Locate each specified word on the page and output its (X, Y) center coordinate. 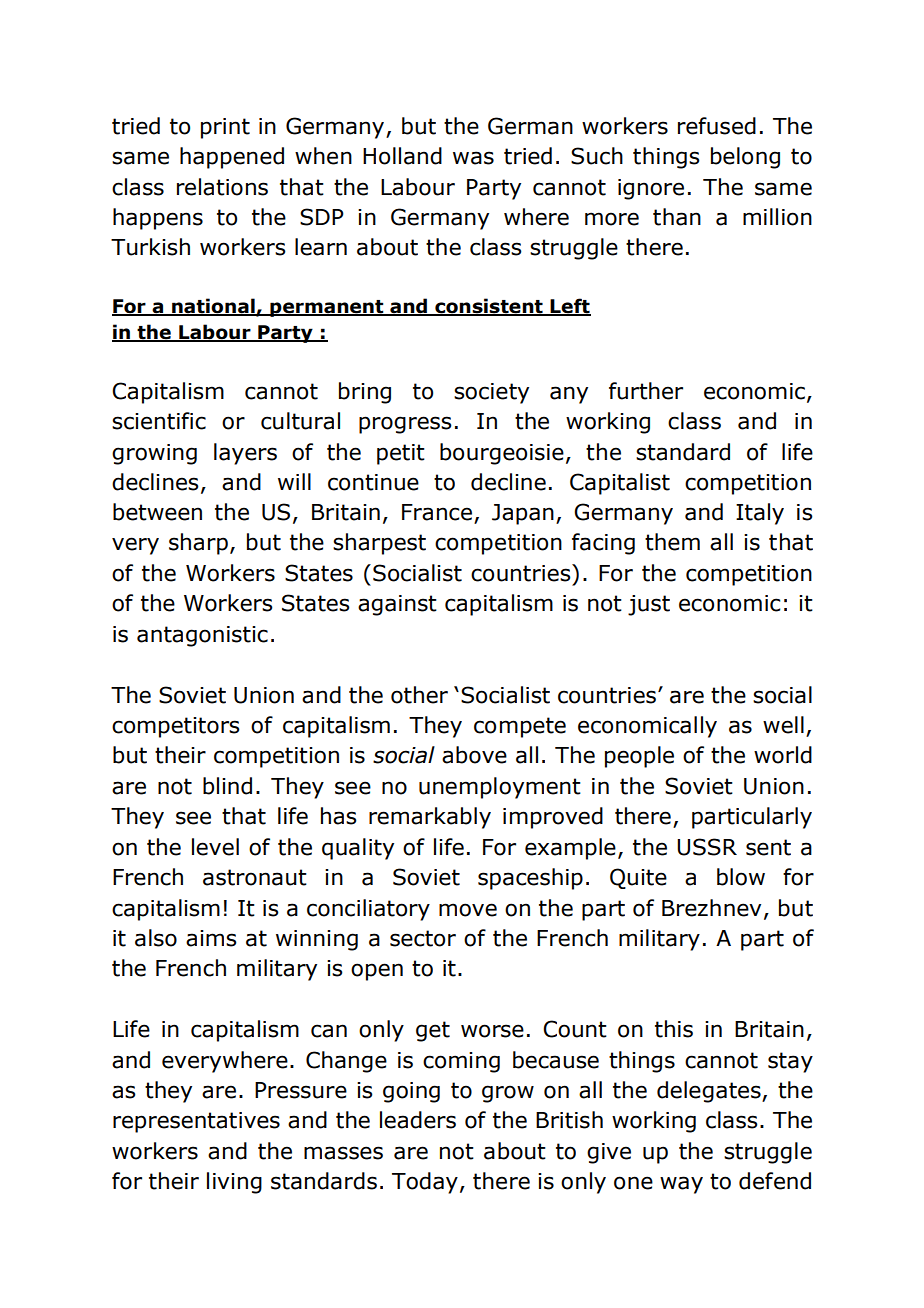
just (649, 605)
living (234, 1183)
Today (425, 1183)
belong (745, 158)
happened (232, 158)
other (419, 695)
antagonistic (202, 636)
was (473, 158)
